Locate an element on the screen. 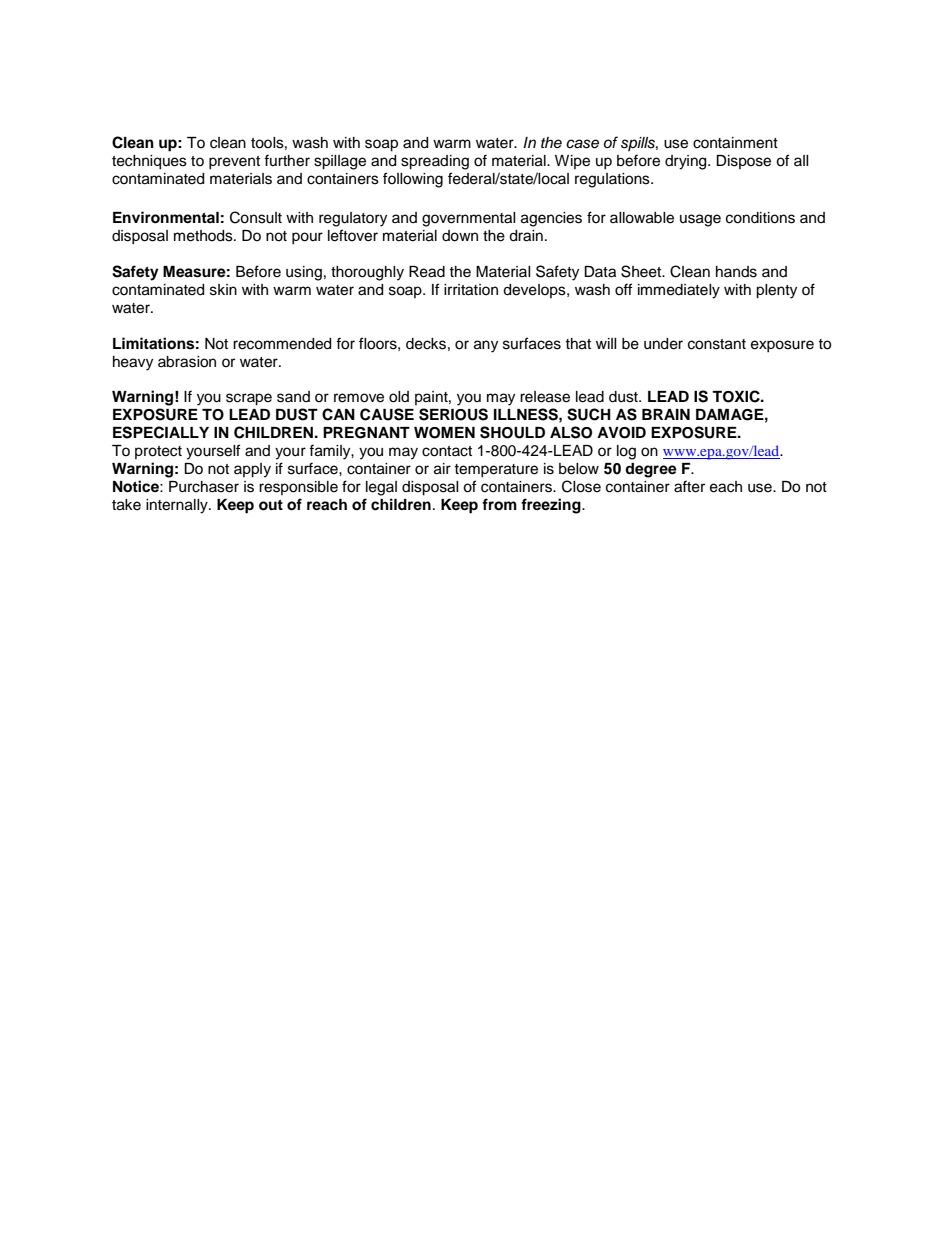  scrape is located at coordinates (249, 399).
